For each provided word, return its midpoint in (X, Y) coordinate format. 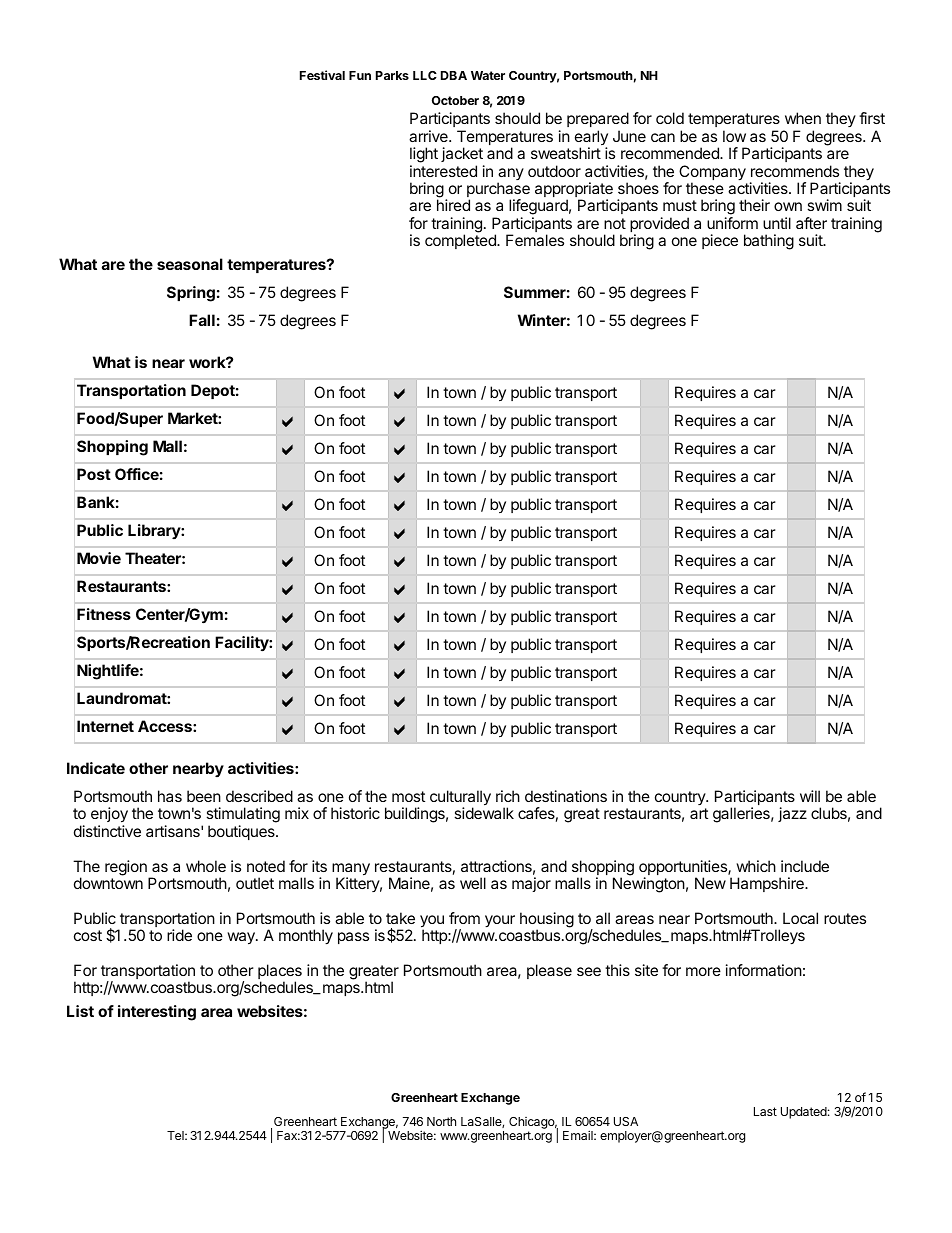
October (455, 100)
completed (461, 241)
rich (508, 796)
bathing (769, 242)
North (441, 1121)
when (803, 118)
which (756, 866)
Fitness (104, 614)
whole (206, 866)
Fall (202, 320)
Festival (322, 75)
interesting (157, 1013)
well (473, 883)
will (810, 796)
